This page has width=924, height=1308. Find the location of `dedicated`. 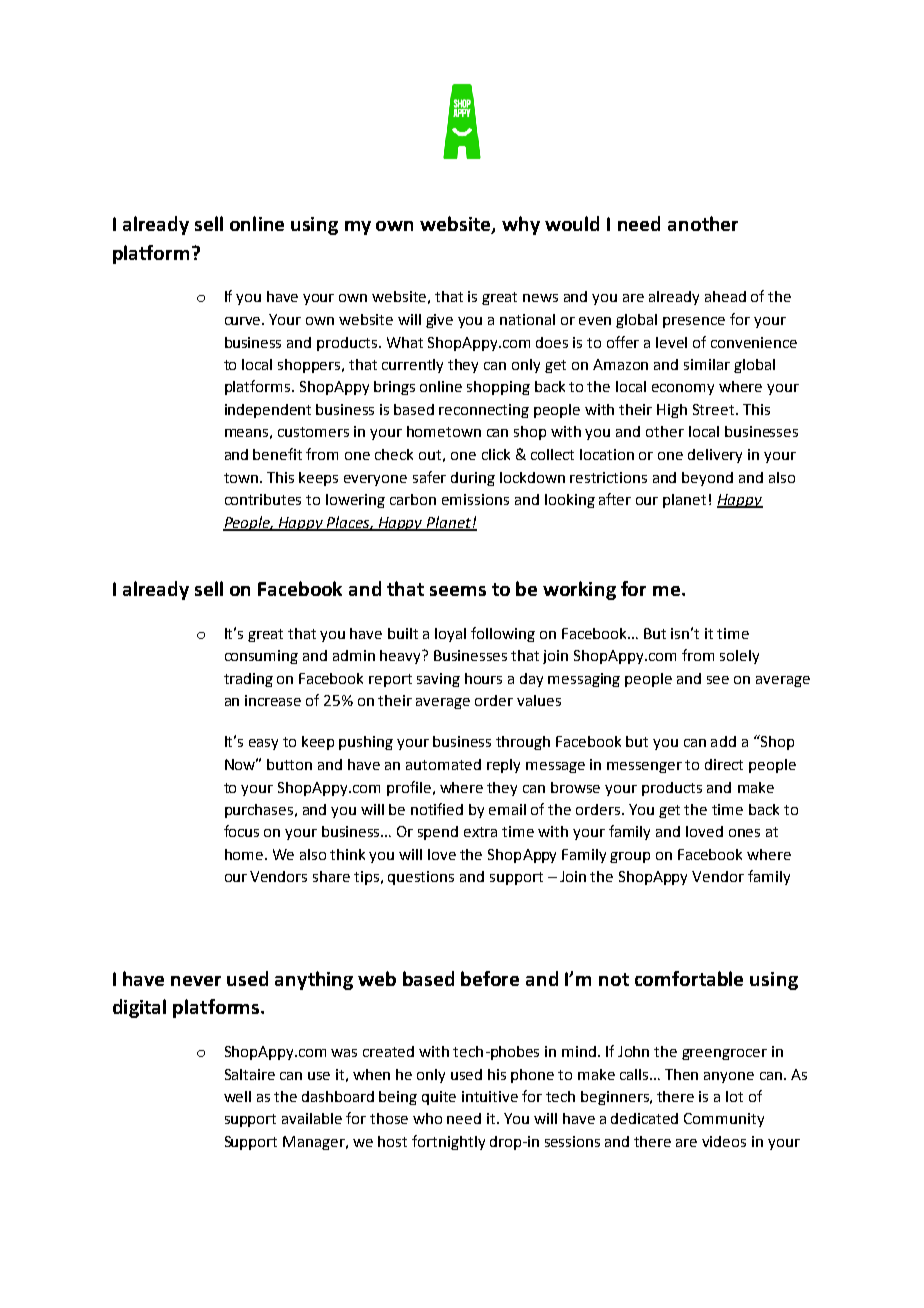

dedicated is located at coordinates (644, 1118).
